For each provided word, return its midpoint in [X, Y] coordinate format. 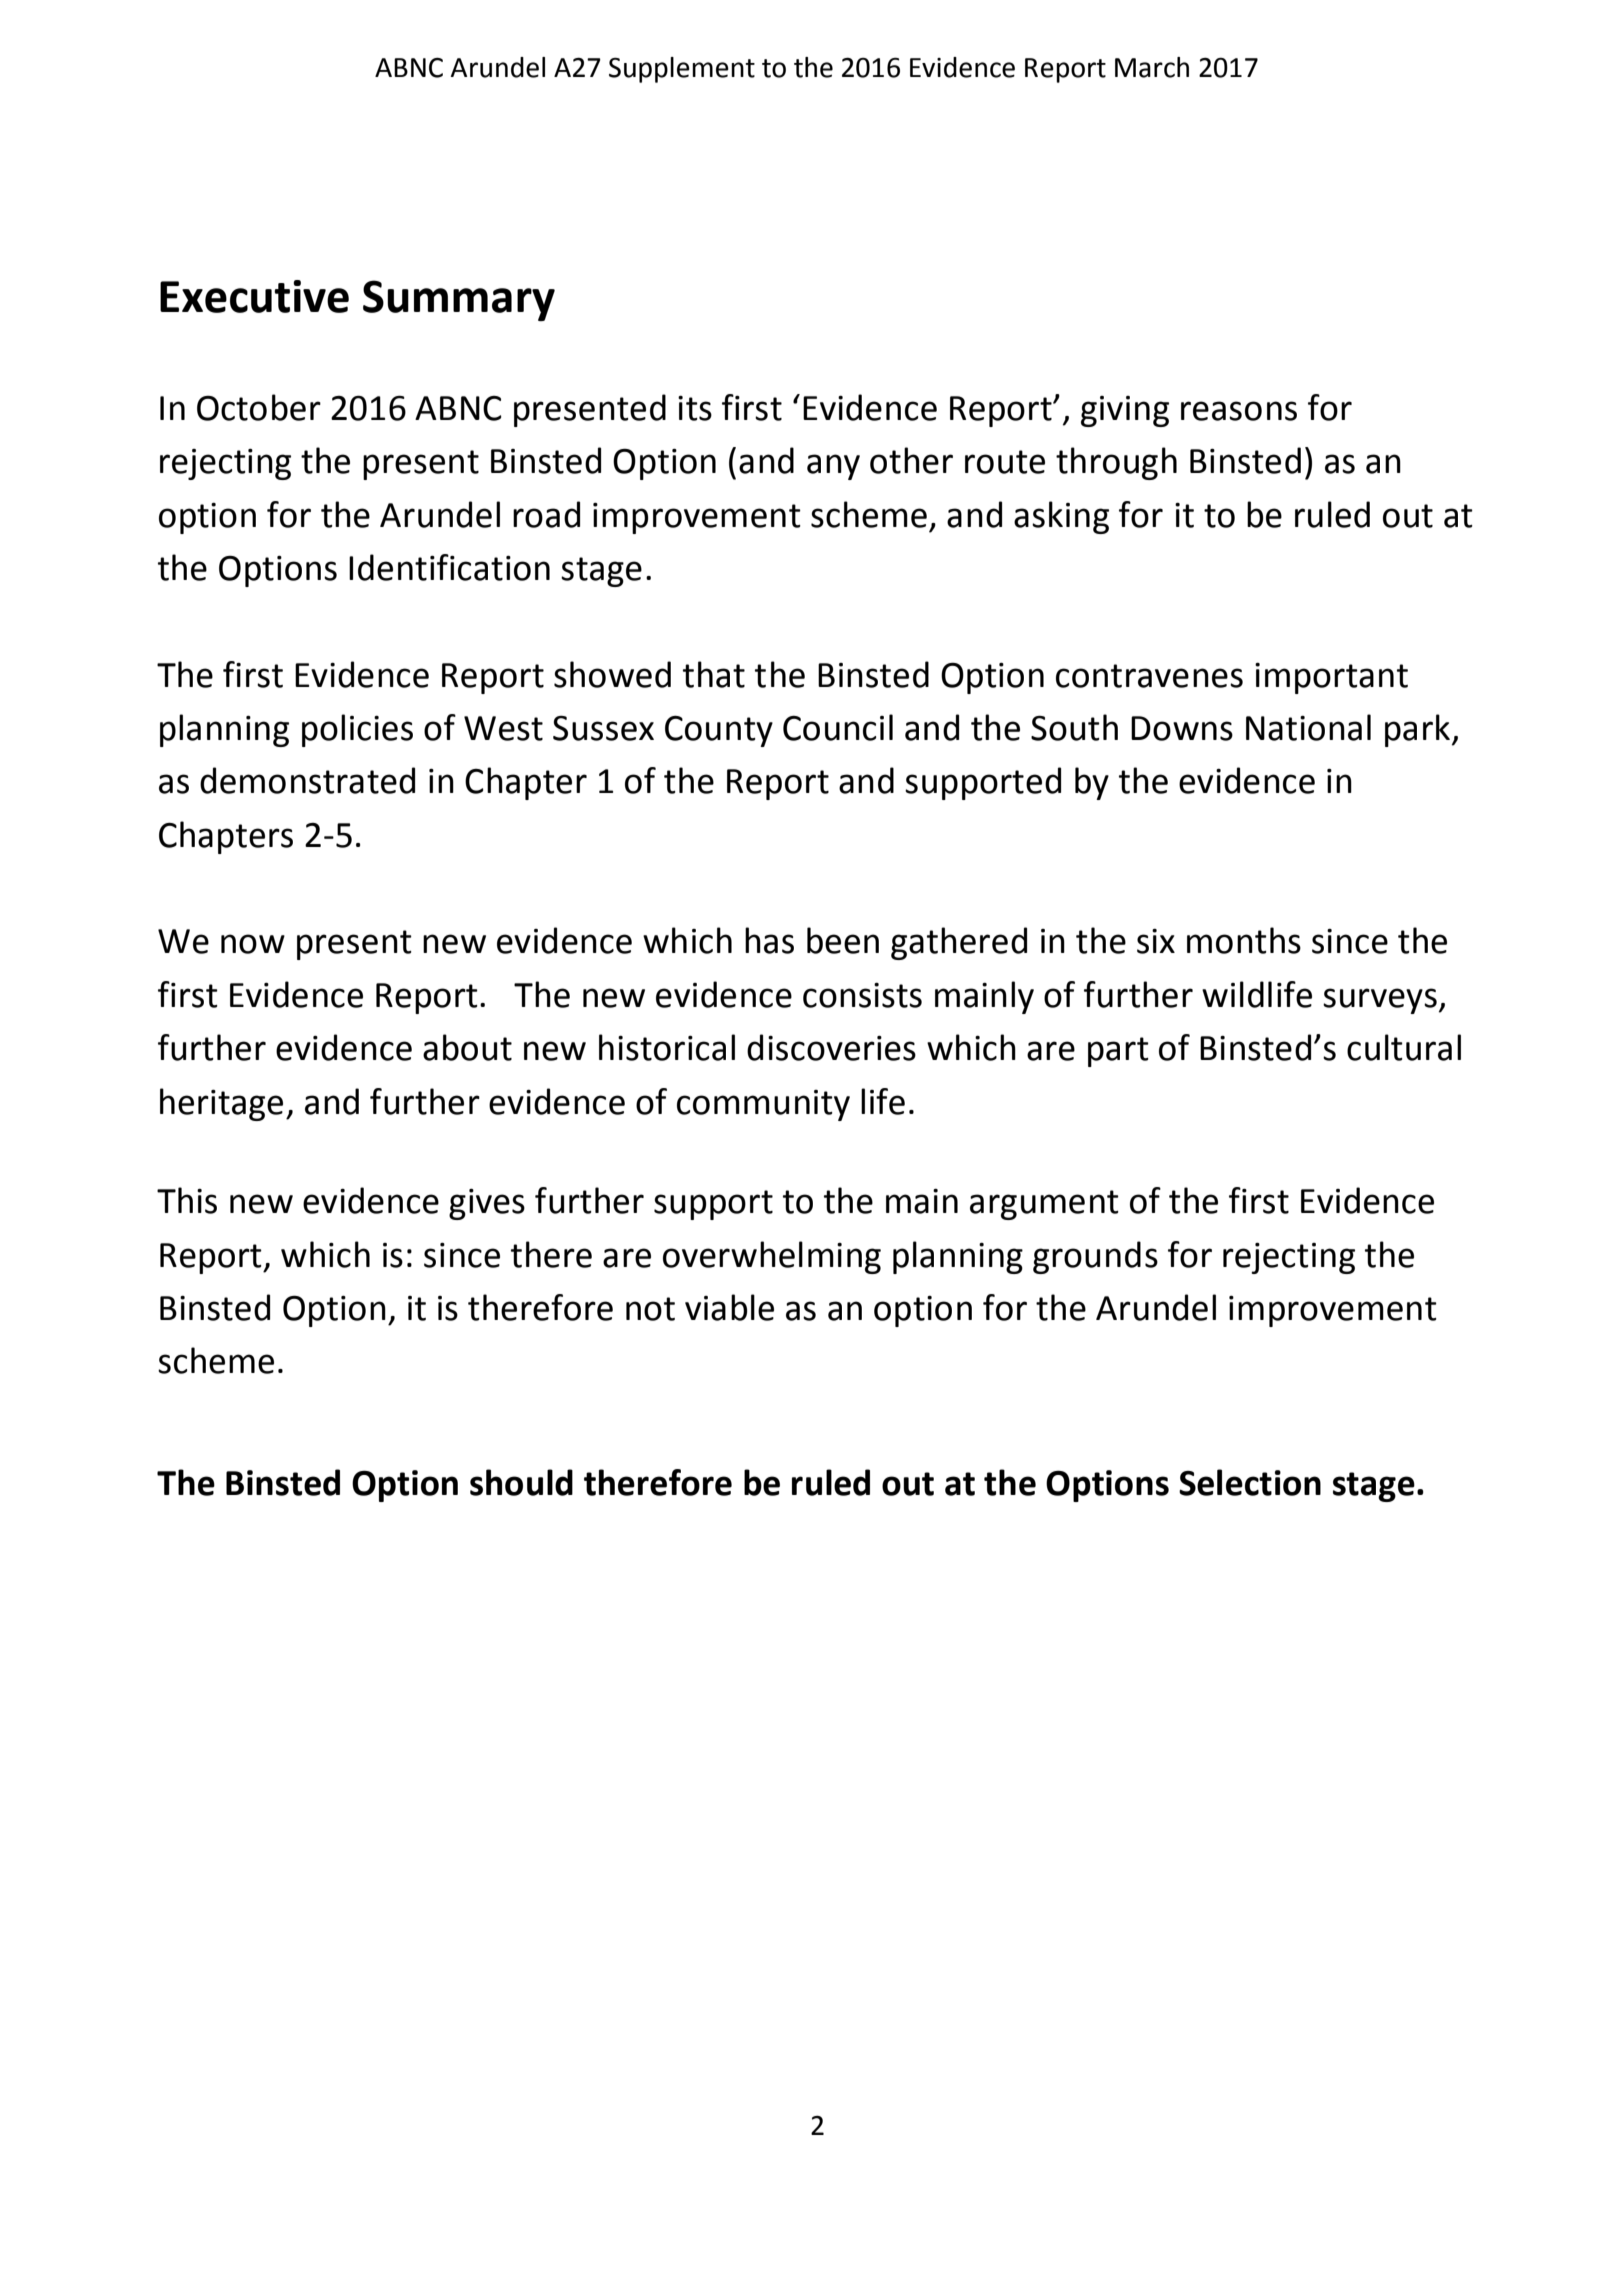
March [1152, 67]
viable [729, 1307]
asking [1061, 517]
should [521, 1482]
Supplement [682, 70]
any [833, 467]
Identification [449, 567]
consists [862, 995]
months [1244, 940]
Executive [254, 296]
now [253, 944]
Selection [1250, 1482]
